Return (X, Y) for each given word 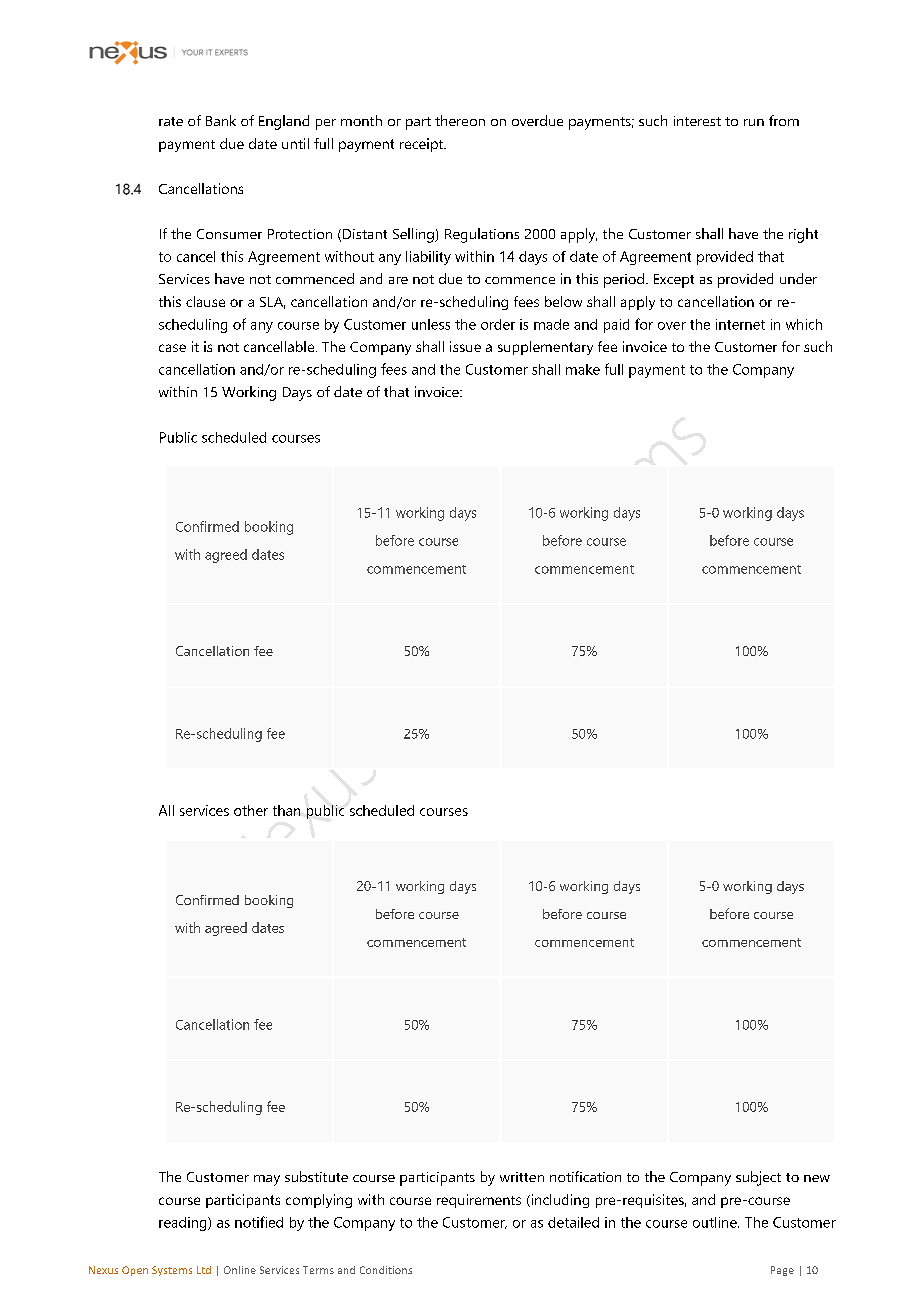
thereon (460, 120)
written (522, 1177)
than (286, 810)
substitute (316, 1176)
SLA (272, 303)
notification (585, 1176)
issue (465, 346)
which (804, 324)
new (817, 1178)
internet (740, 324)
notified (259, 1222)
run (754, 122)
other (251, 810)
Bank (221, 120)
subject (758, 1178)
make (583, 369)
